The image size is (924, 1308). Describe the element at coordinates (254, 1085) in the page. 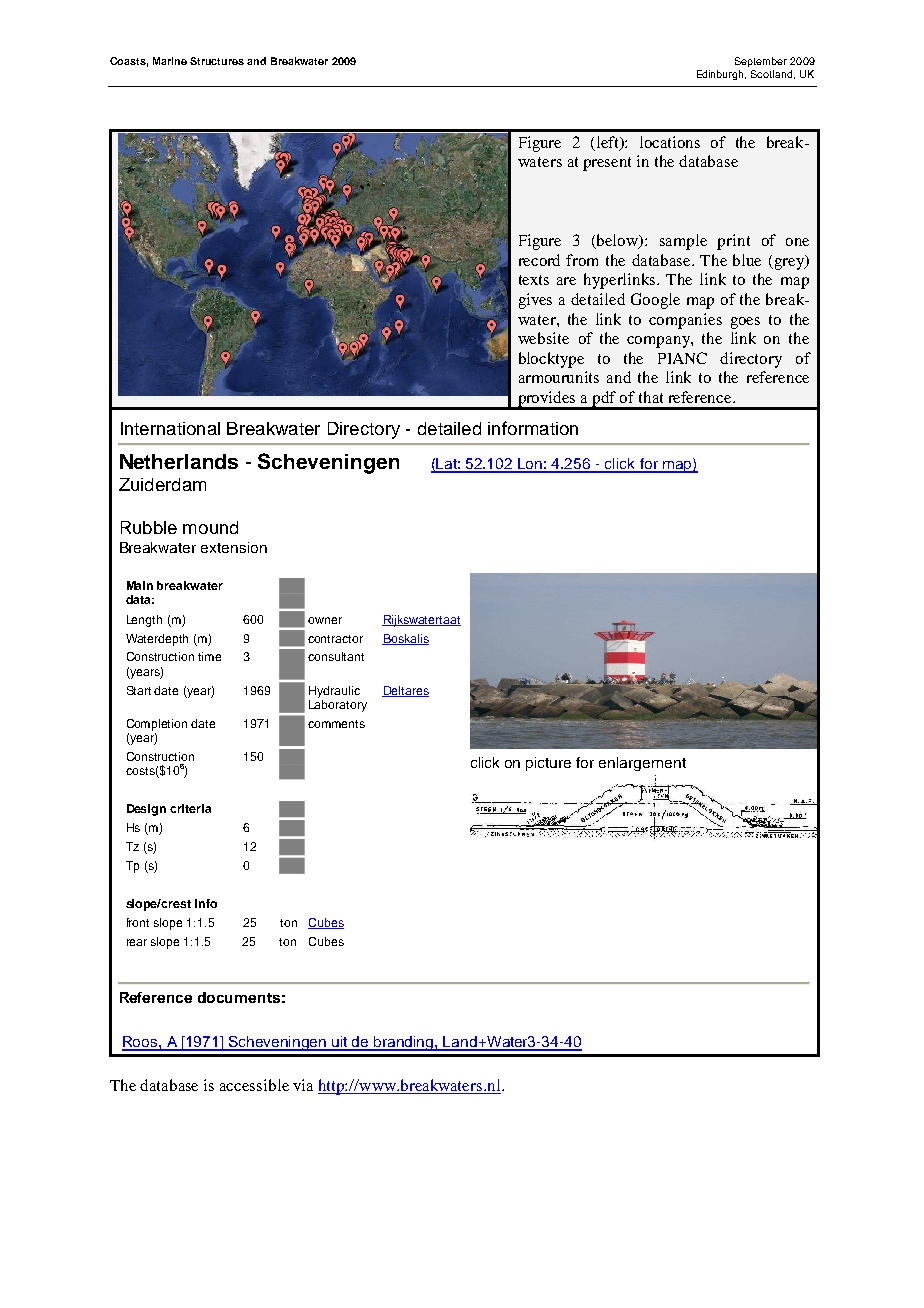

I see `accessible` at that location.
